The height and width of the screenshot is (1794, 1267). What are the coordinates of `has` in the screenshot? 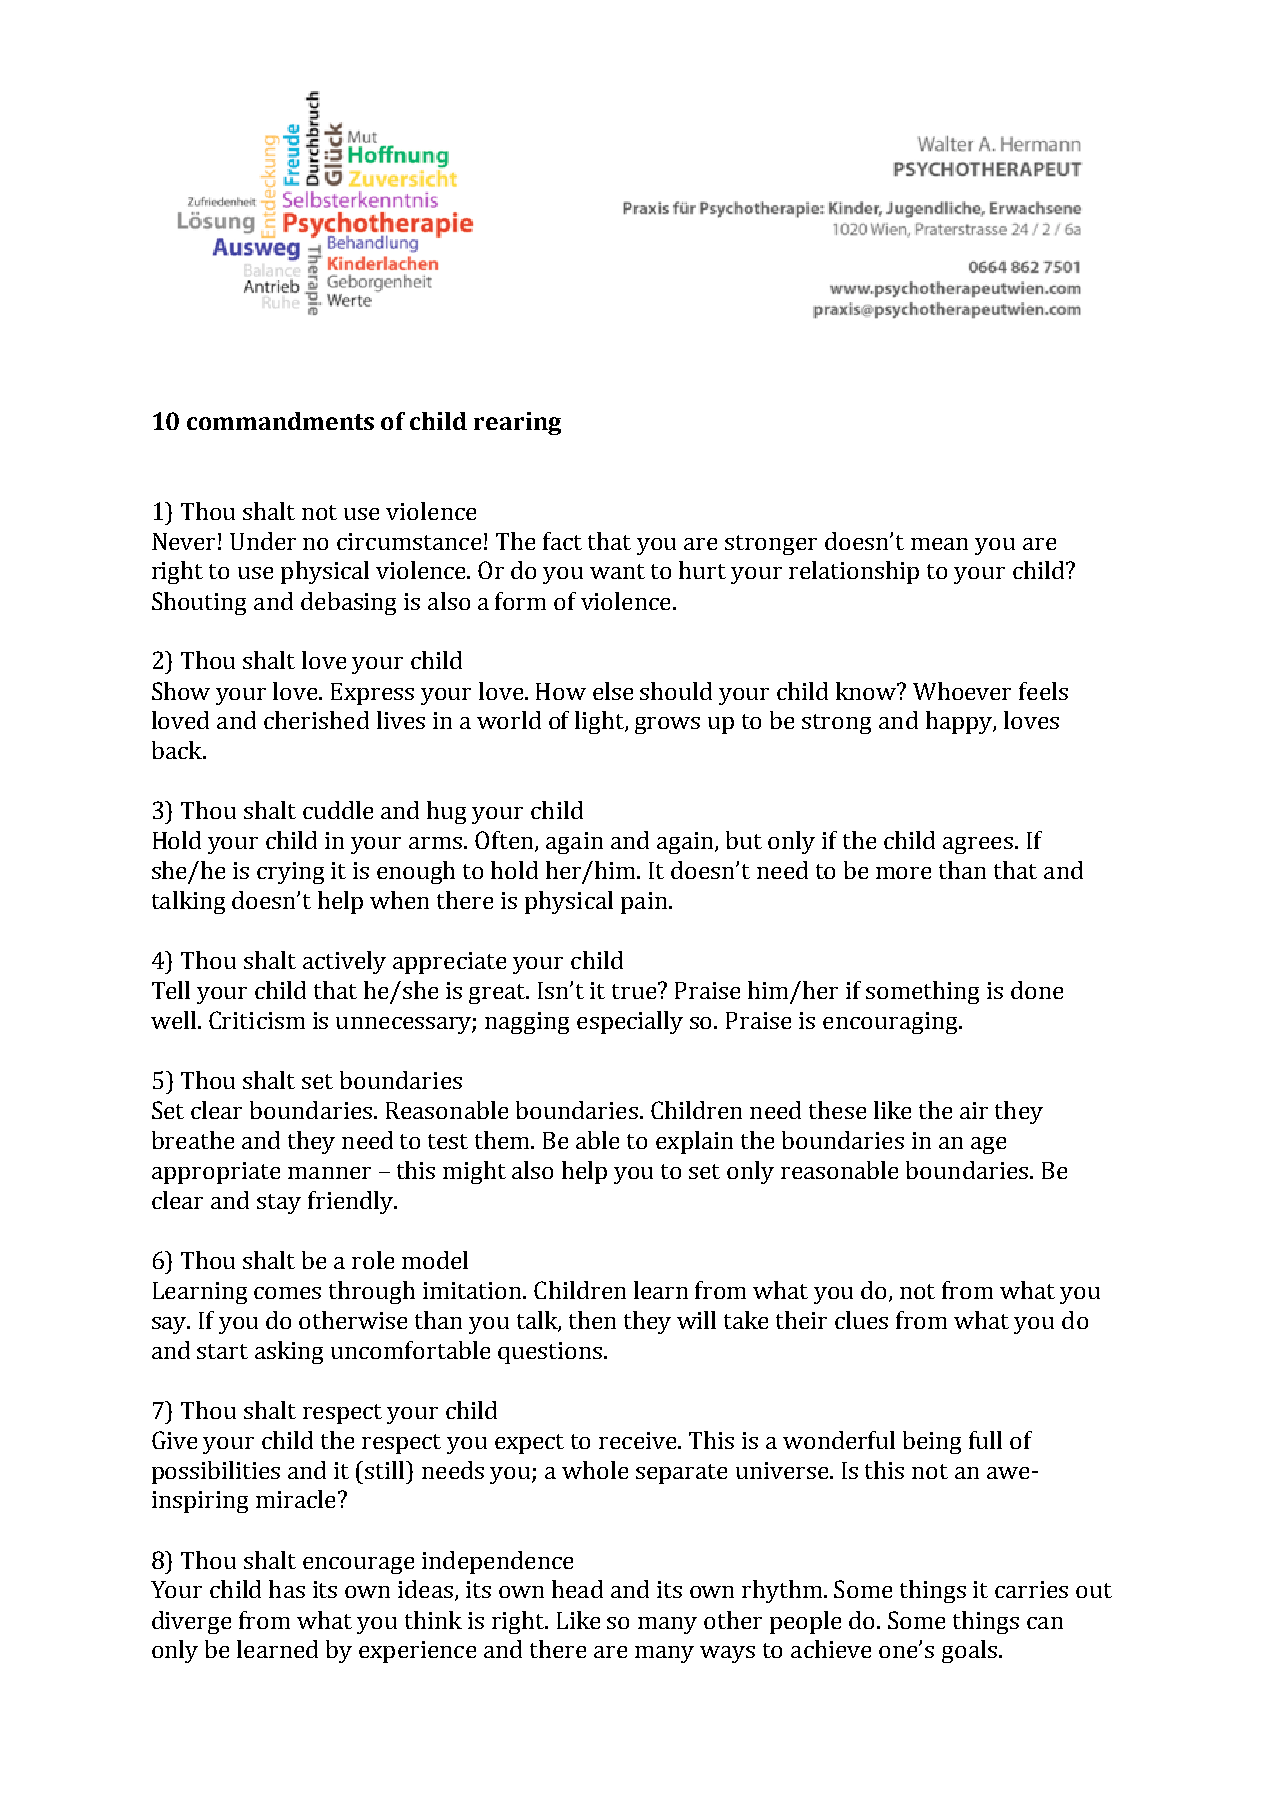 It's located at (287, 1589).
